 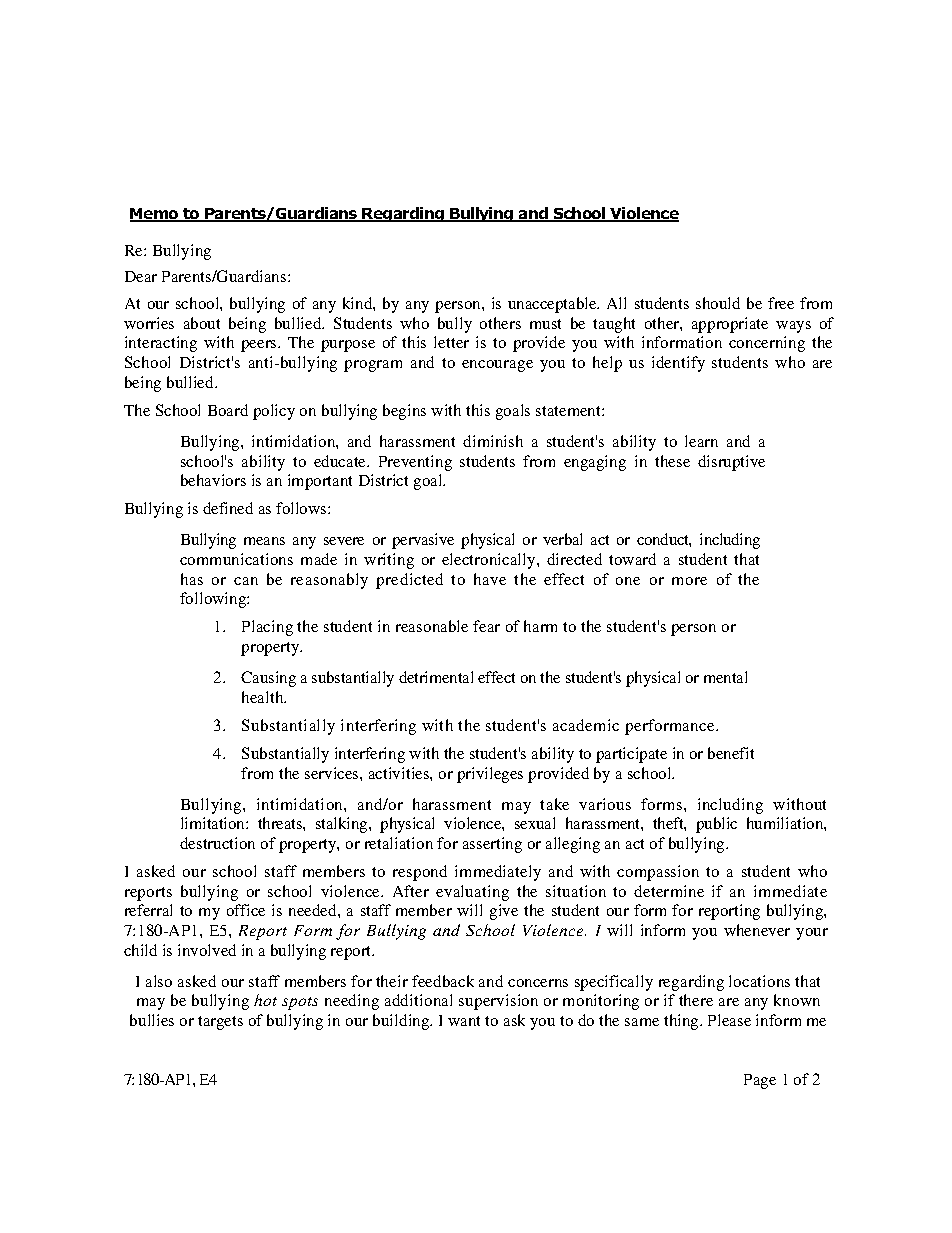 What do you see at coordinates (760, 1081) in the screenshot?
I see `Page` at bounding box center [760, 1081].
